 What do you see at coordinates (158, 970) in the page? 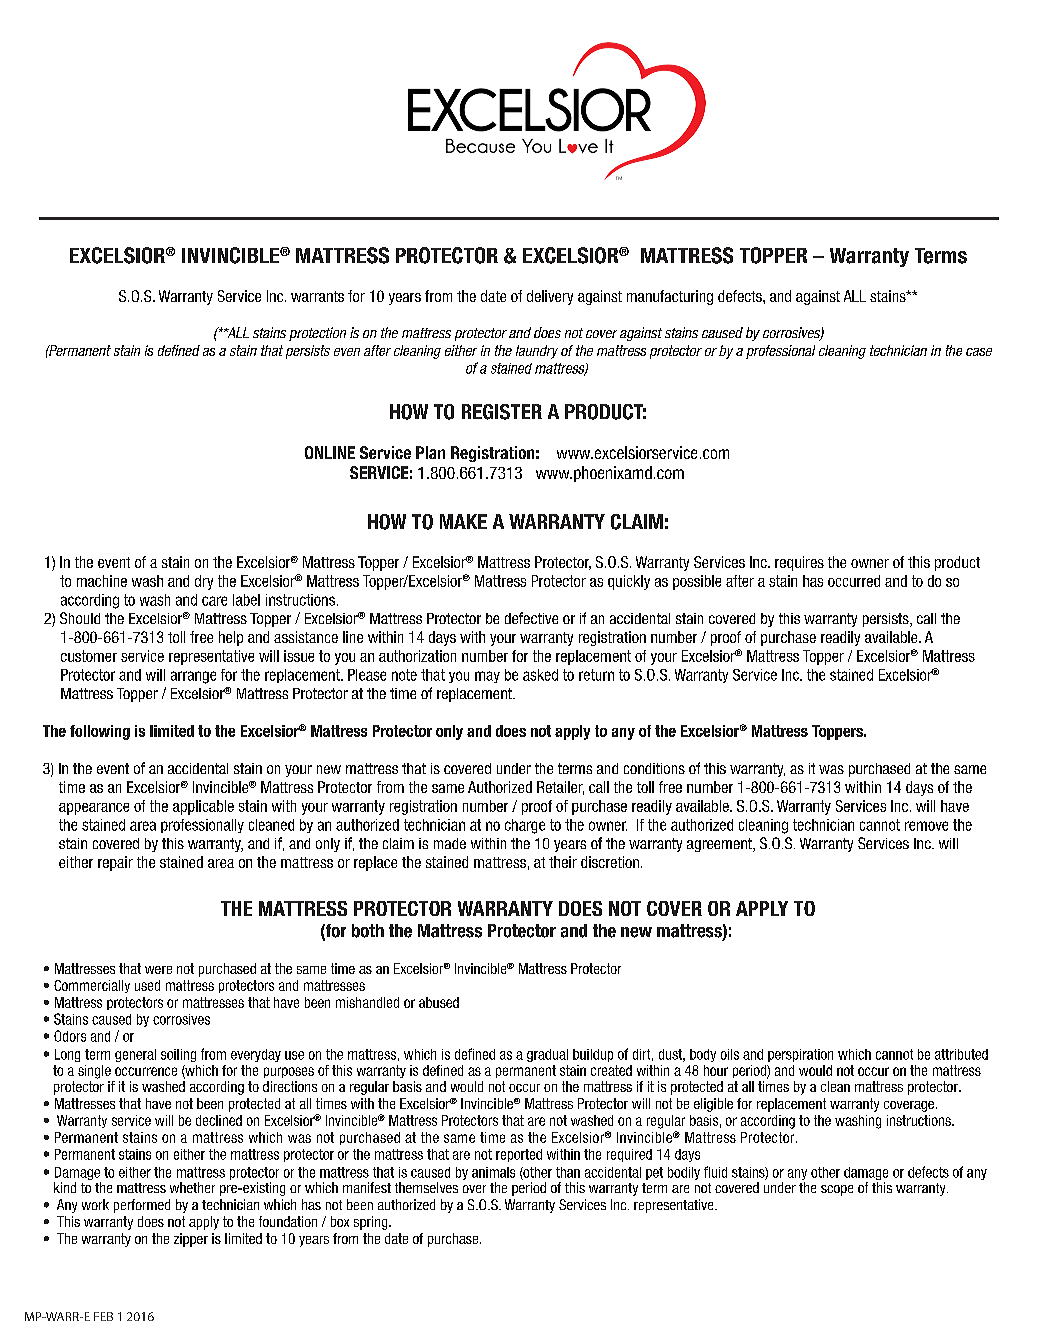
I see `were` at bounding box center [158, 970].
